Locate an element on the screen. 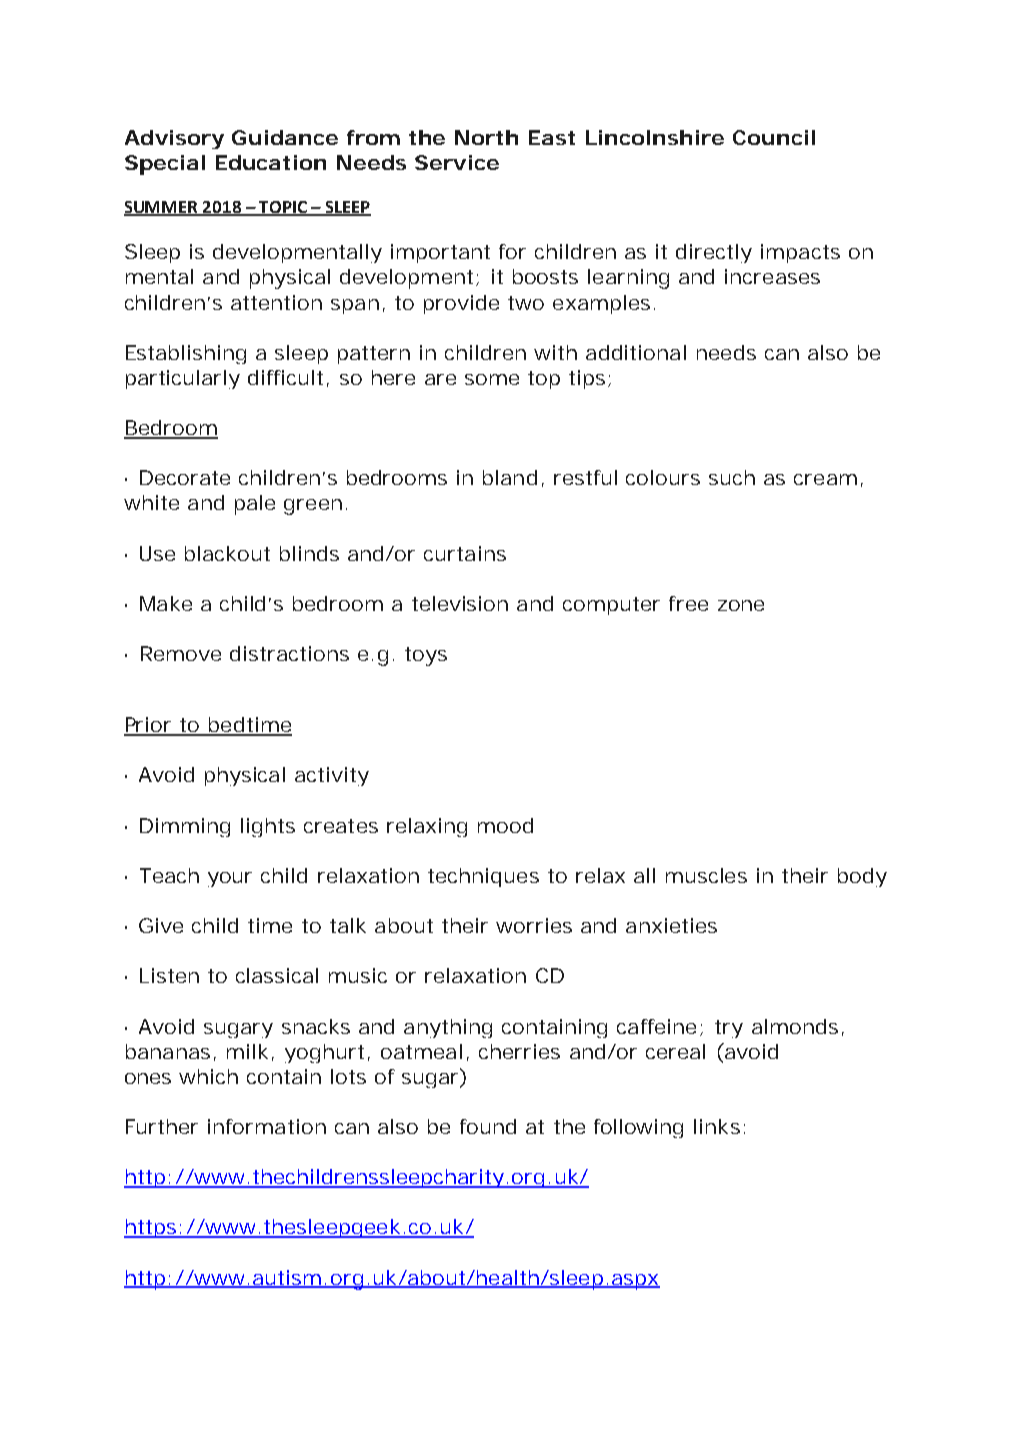 This screenshot has height=1450, width=1026. Council is located at coordinates (774, 137).
